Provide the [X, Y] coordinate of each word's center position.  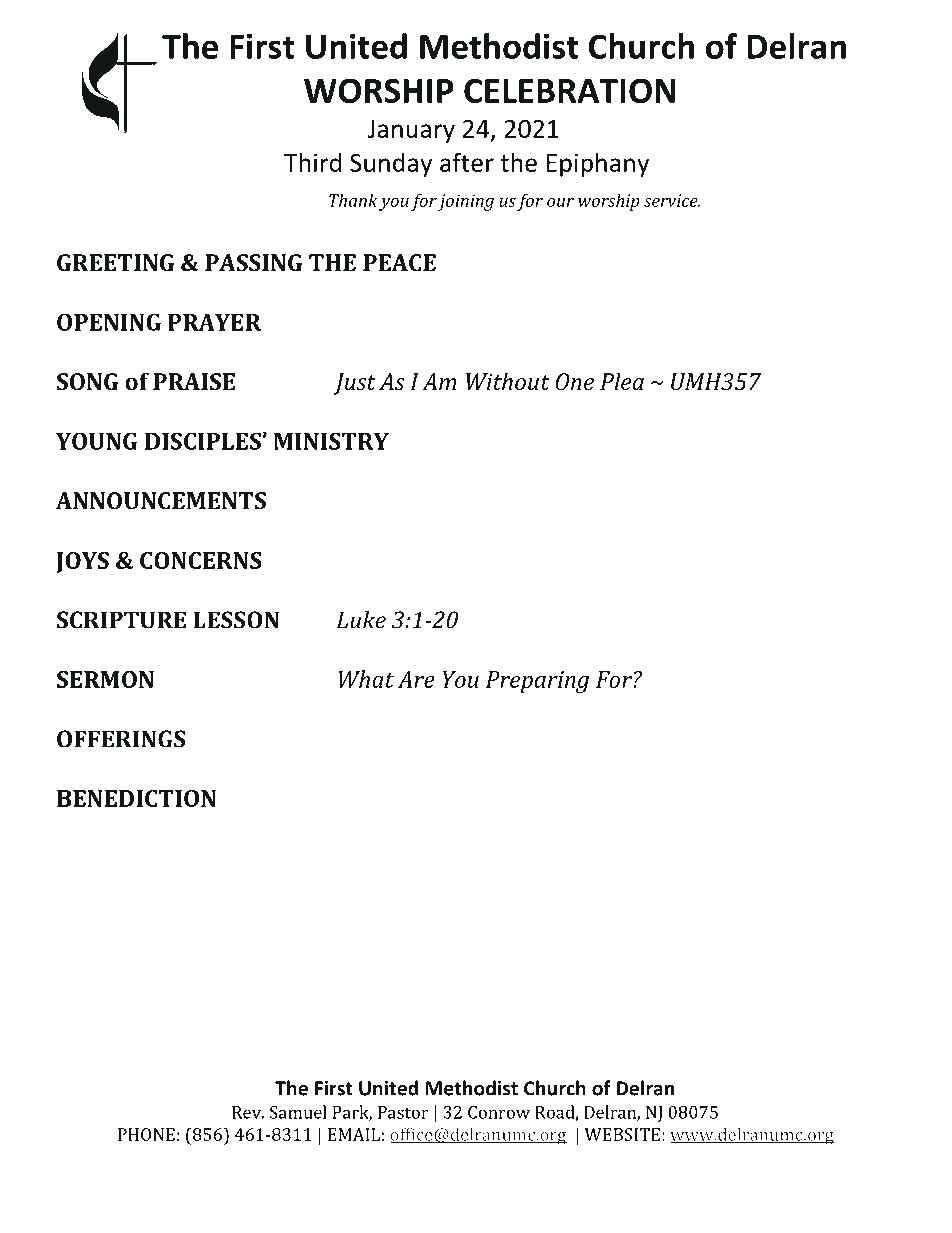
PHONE [146, 1134]
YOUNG [97, 441]
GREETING [115, 262]
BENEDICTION [136, 798]
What [366, 679]
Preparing [537, 682]
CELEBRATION [570, 90]
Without [508, 381]
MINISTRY [331, 441]
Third [312, 162]
